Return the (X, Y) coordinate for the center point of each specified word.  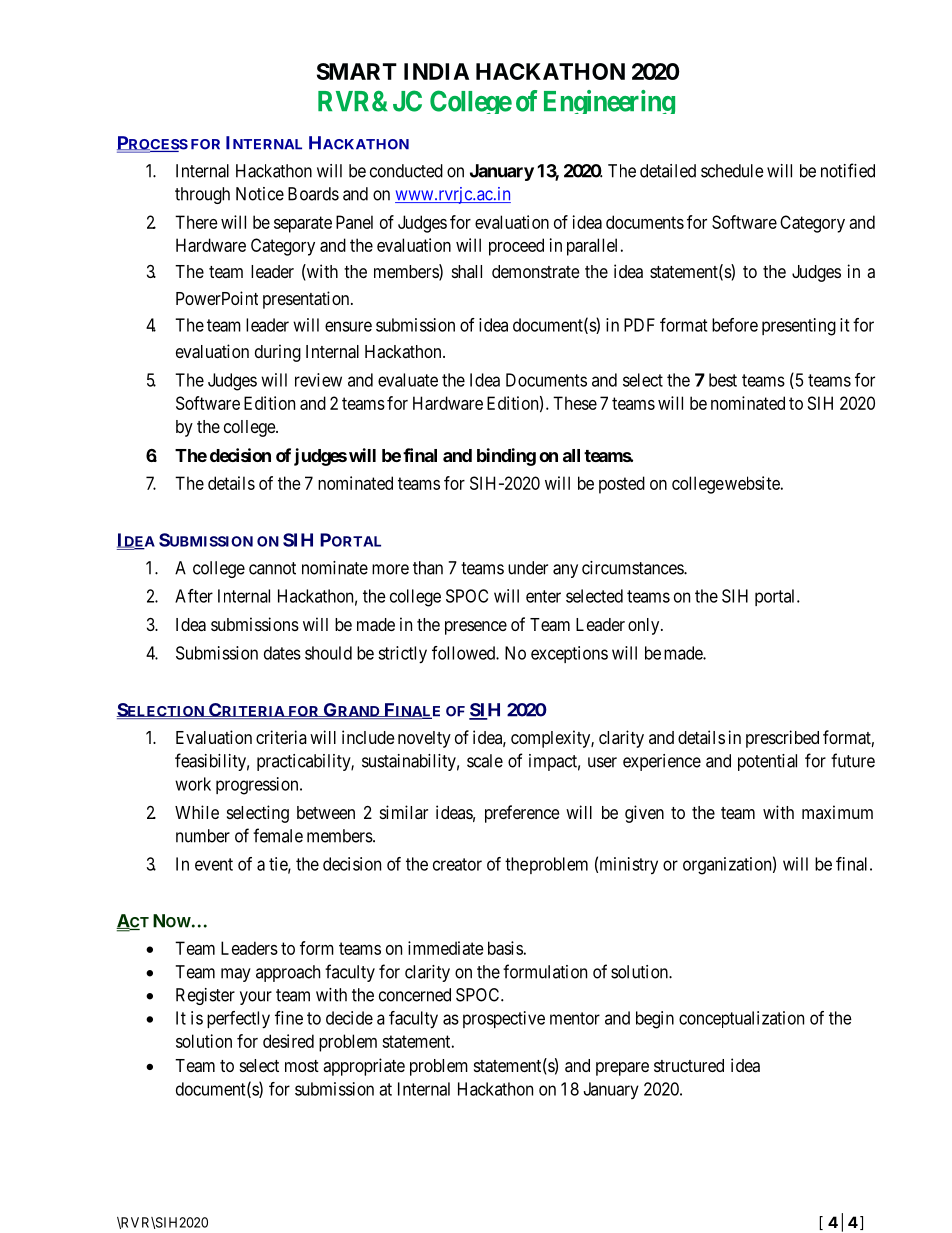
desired (288, 1041)
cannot (272, 568)
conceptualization (741, 1019)
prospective (504, 1019)
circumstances (633, 568)
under (528, 568)
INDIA (436, 71)
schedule (732, 171)
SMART (357, 71)
